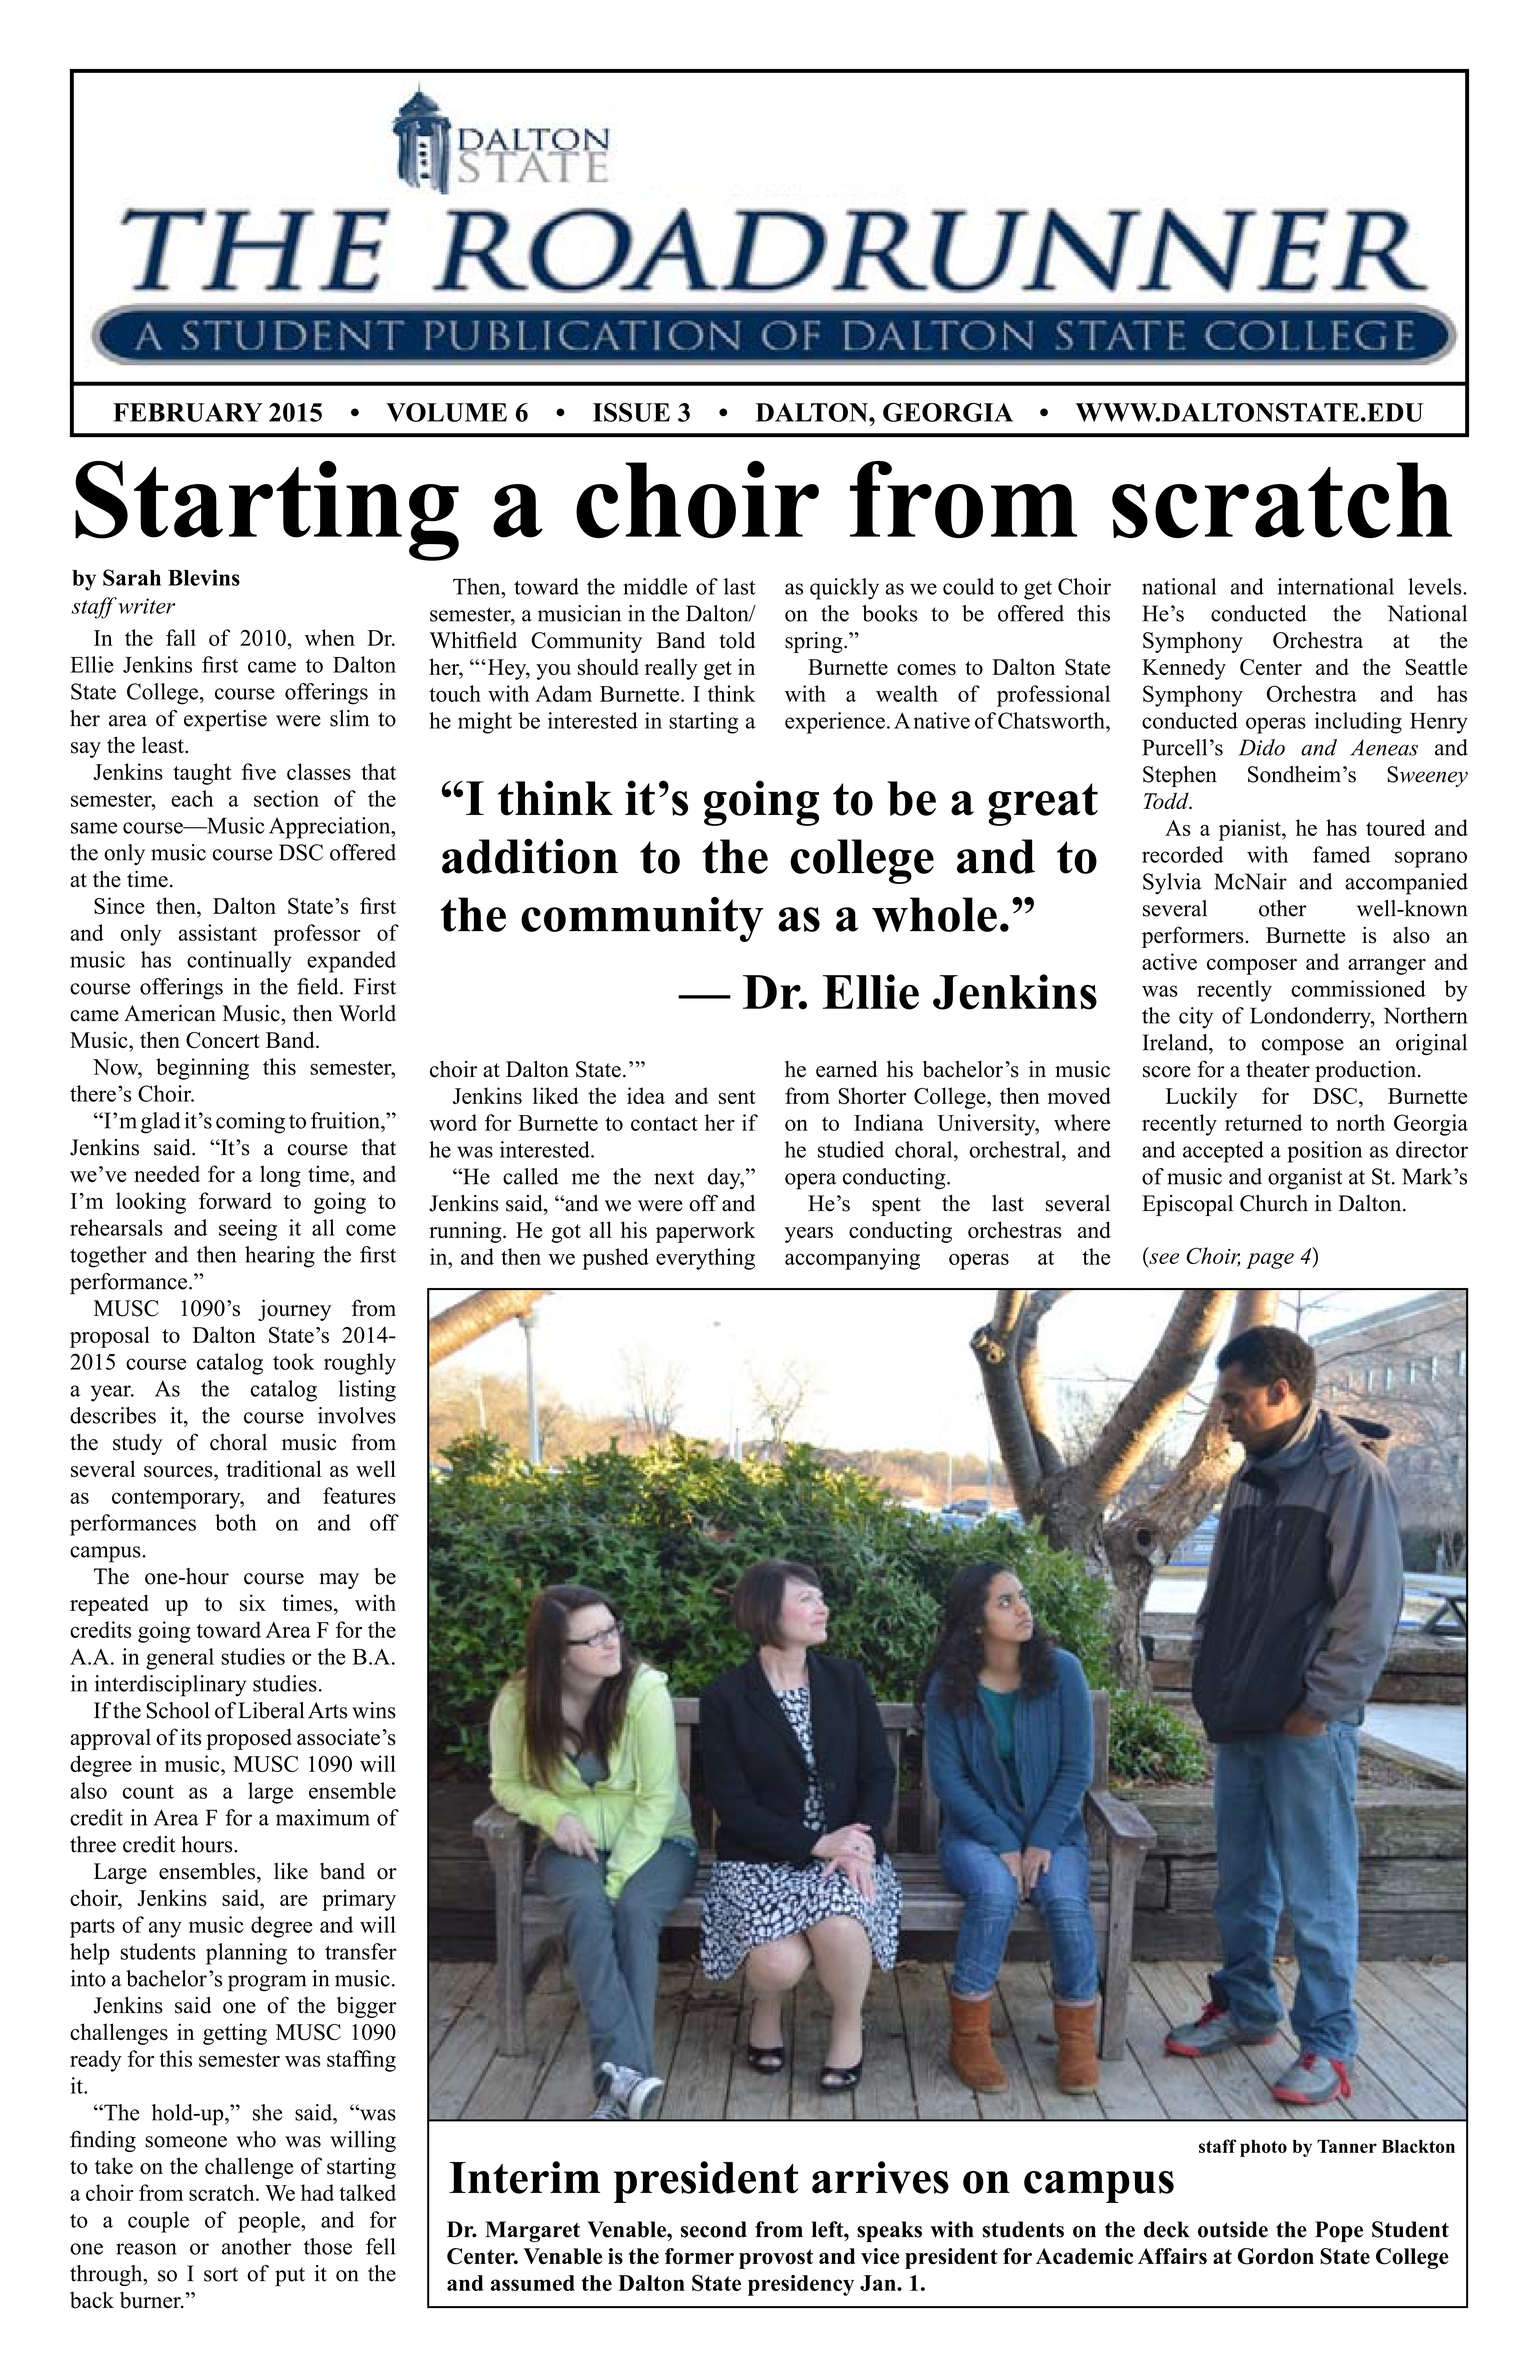 This screenshot has width=1538, height=2378. I want to click on ISSUE, so click(631, 412).
